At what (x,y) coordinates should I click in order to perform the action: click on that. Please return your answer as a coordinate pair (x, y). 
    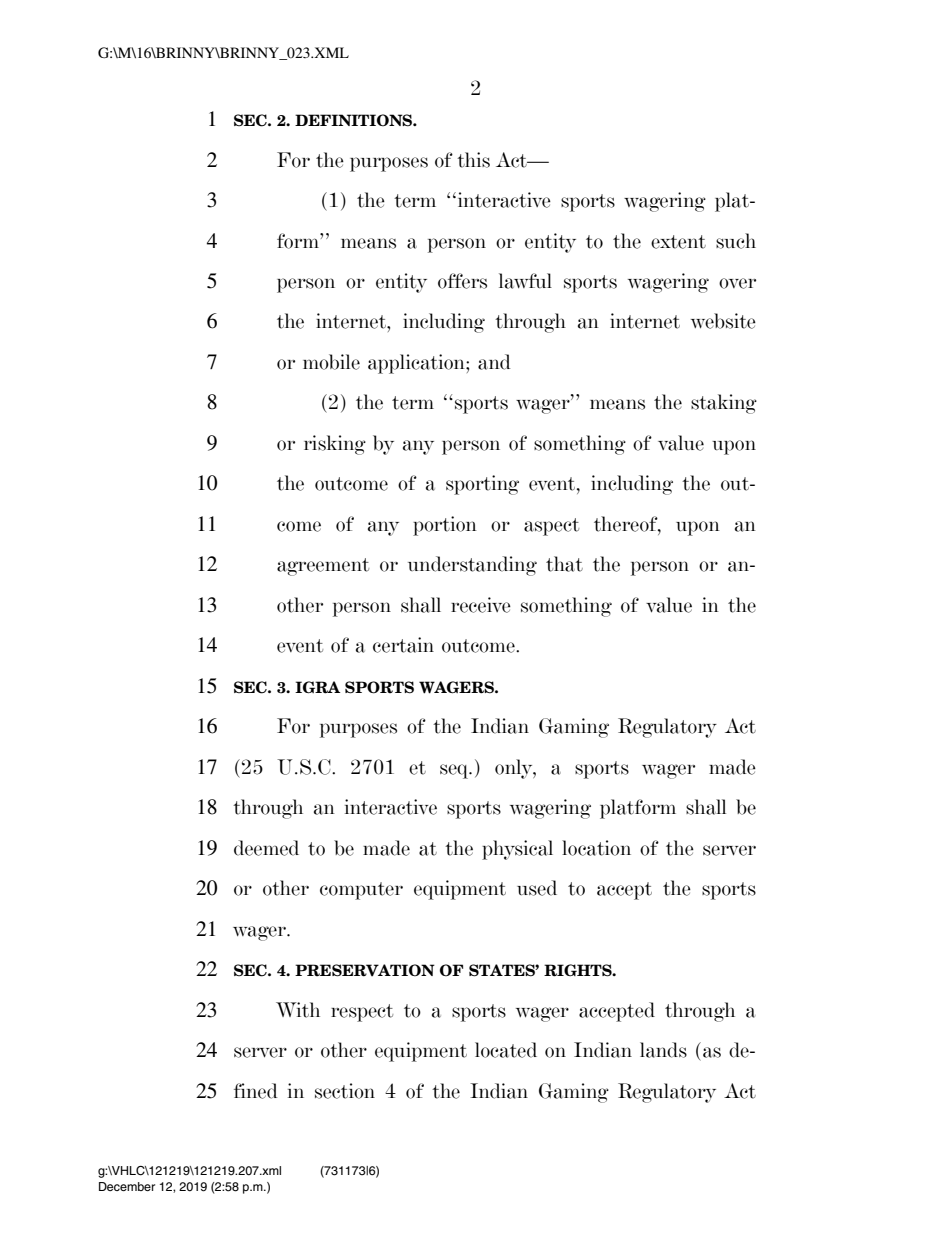
    Looking at the image, I should click on (564, 564).
